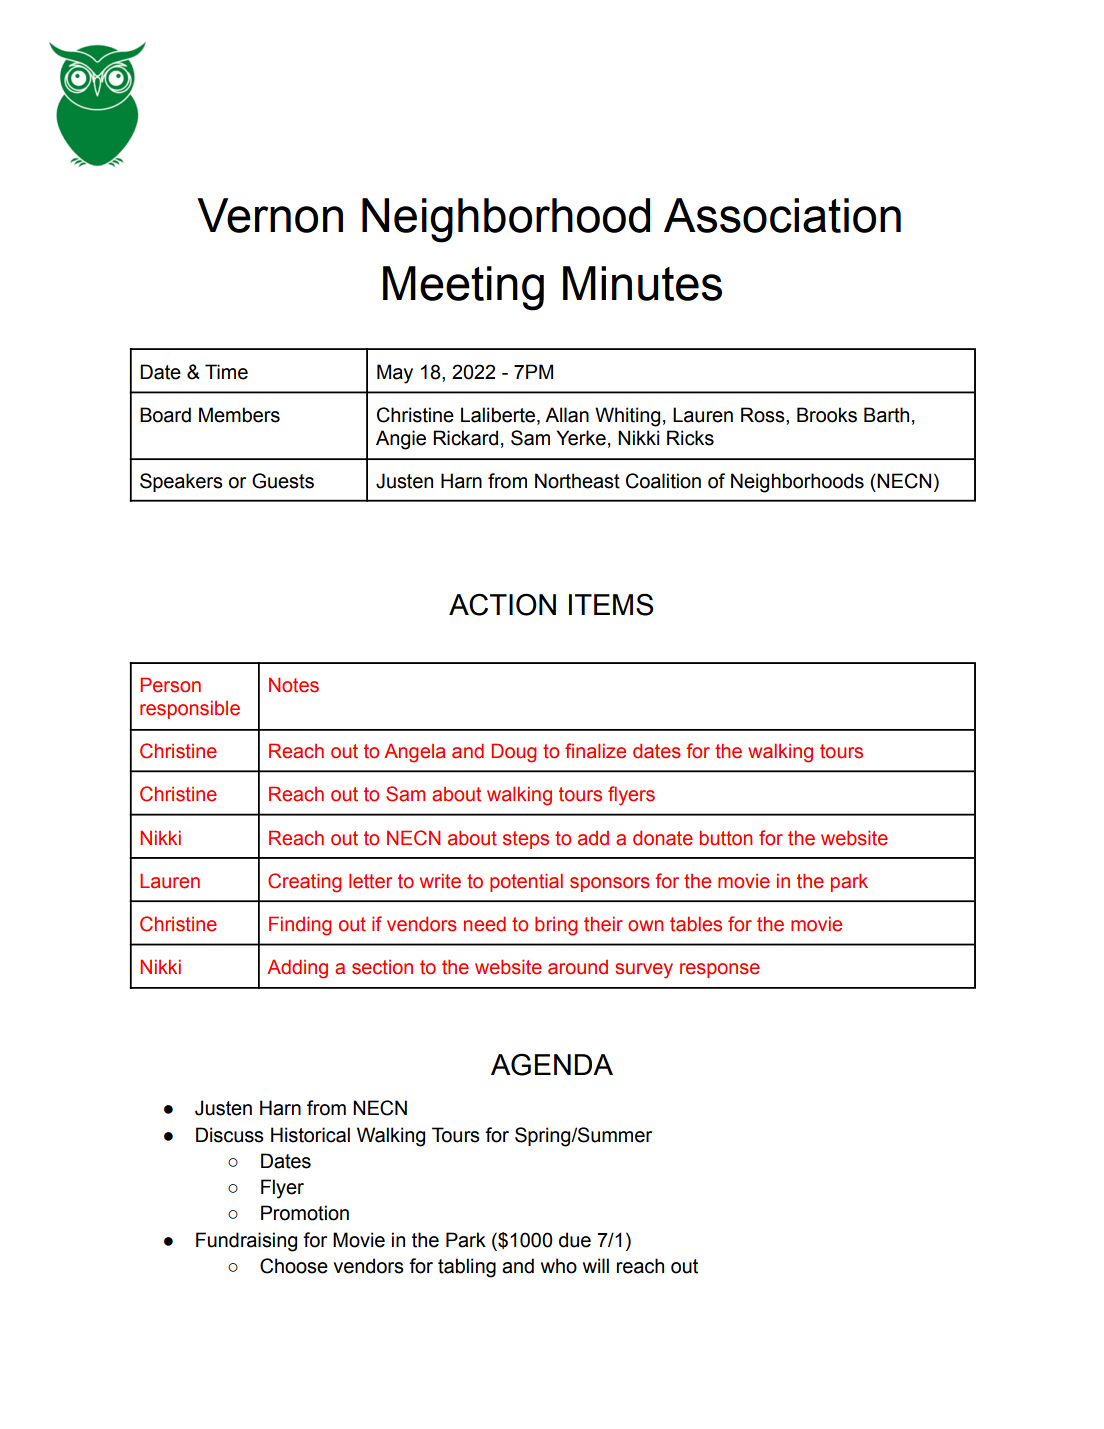 The image size is (1104, 1429). Describe the element at coordinates (502, 604) in the image. I see `ACTION` at that location.
